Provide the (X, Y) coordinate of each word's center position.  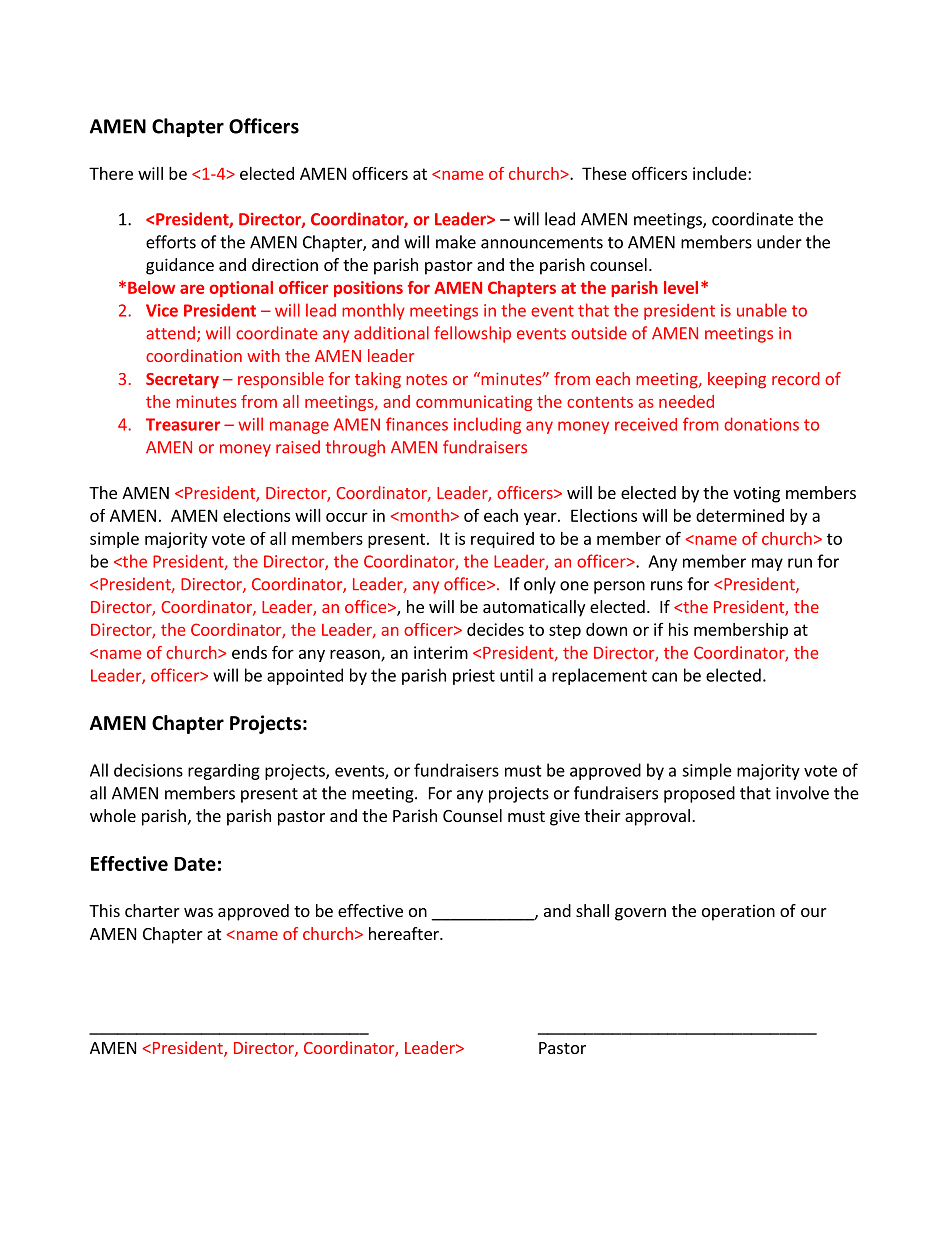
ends (249, 652)
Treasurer (183, 424)
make (456, 242)
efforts (171, 242)
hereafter (405, 933)
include (721, 173)
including (487, 425)
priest (474, 677)
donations (761, 424)
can (664, 677)
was (198, 912)
